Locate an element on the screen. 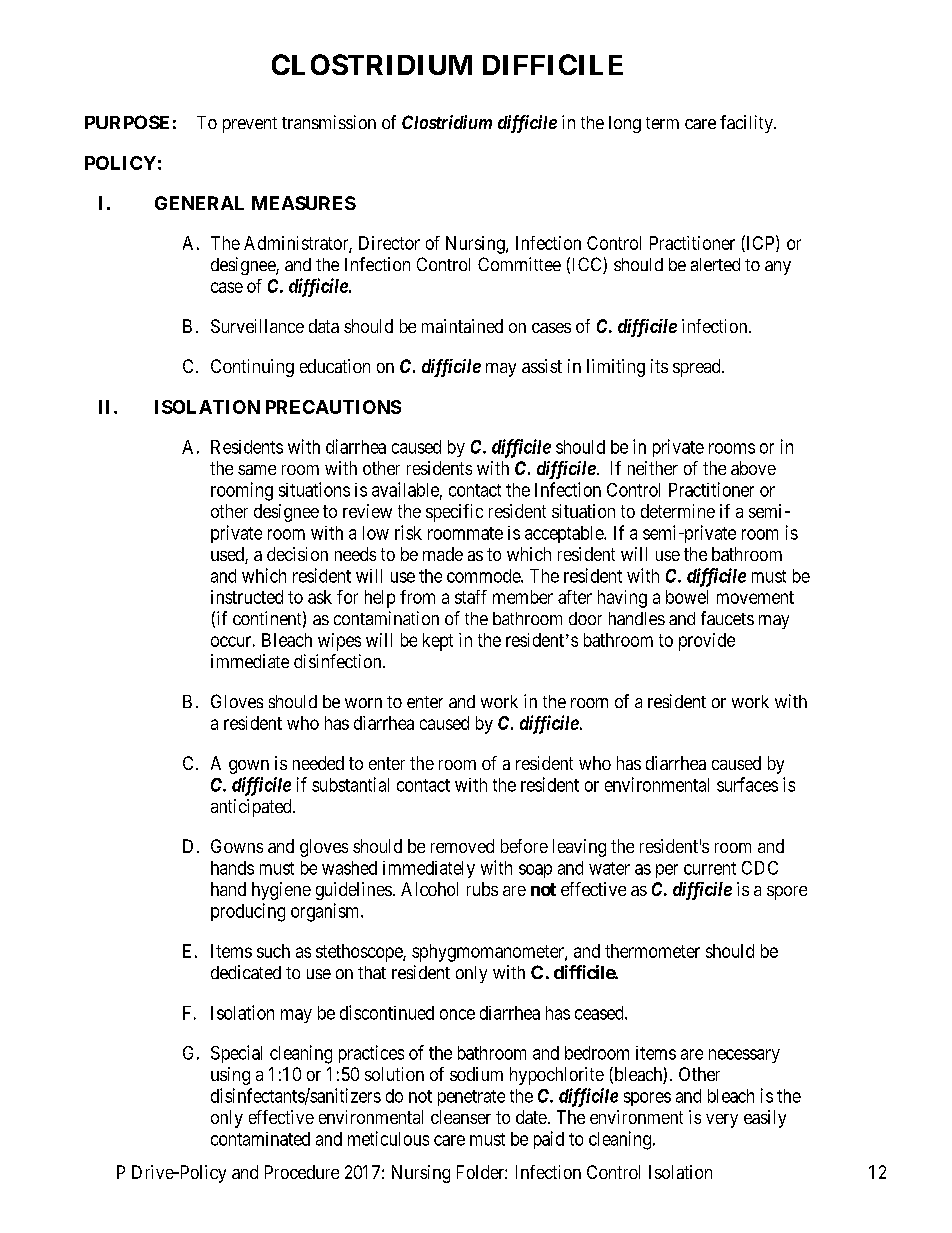  provide is located at coordinates (707, 642).
